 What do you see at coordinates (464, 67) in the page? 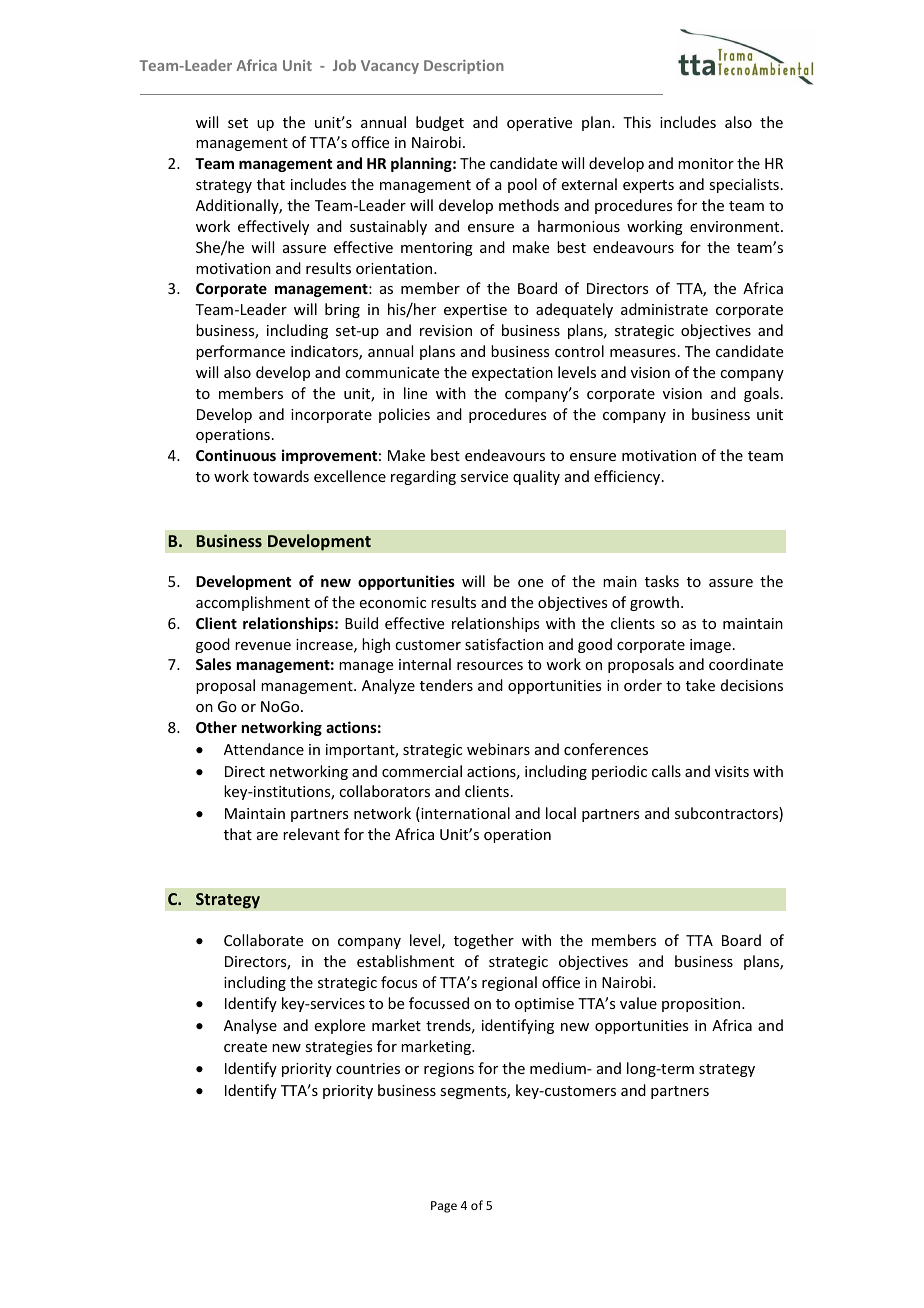
I see `Description` at bounding box center [464, 67].
